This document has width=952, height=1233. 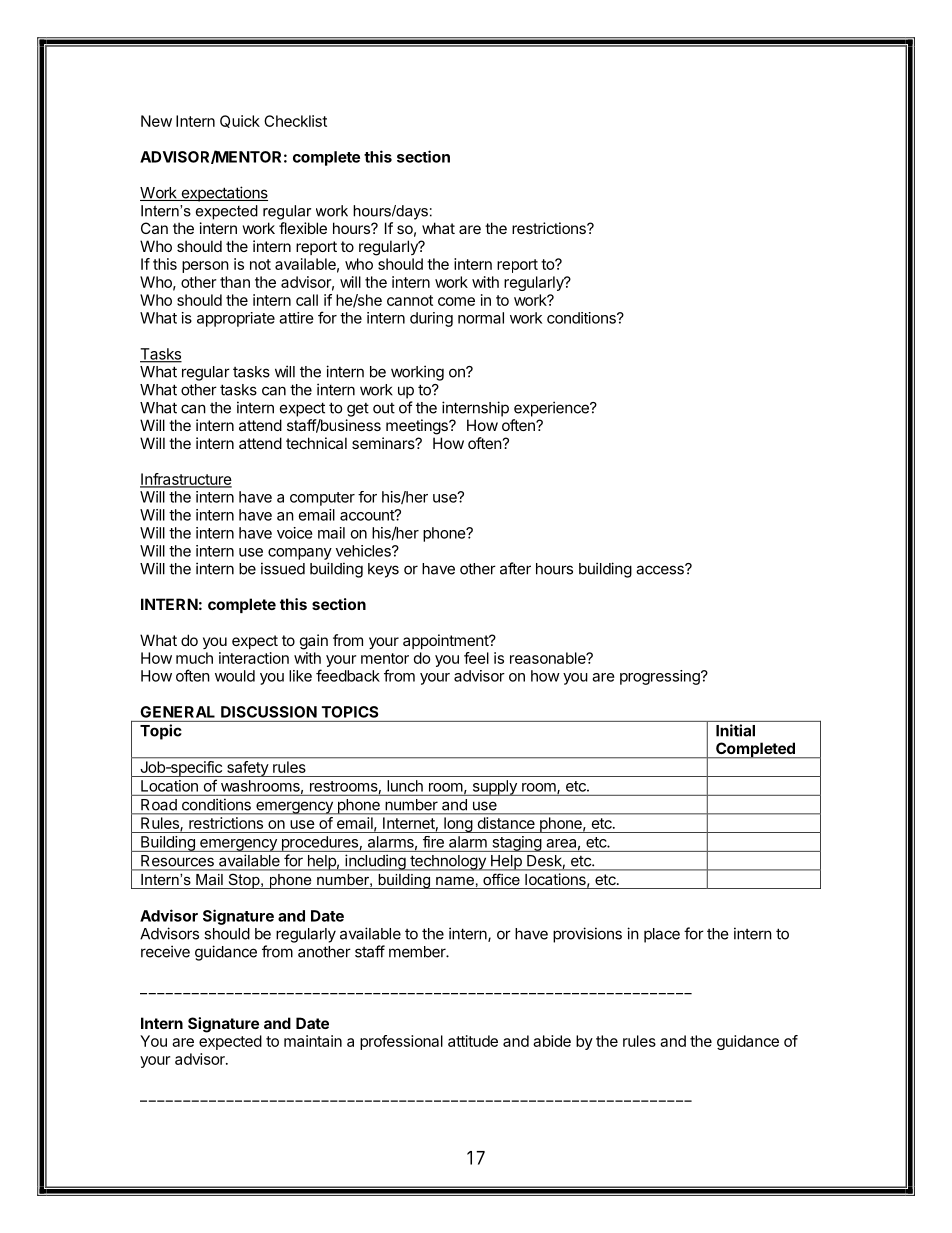 What do you see at coordinates (661, 569) in the document?
I see `access` at bounding box center [661, 569].
